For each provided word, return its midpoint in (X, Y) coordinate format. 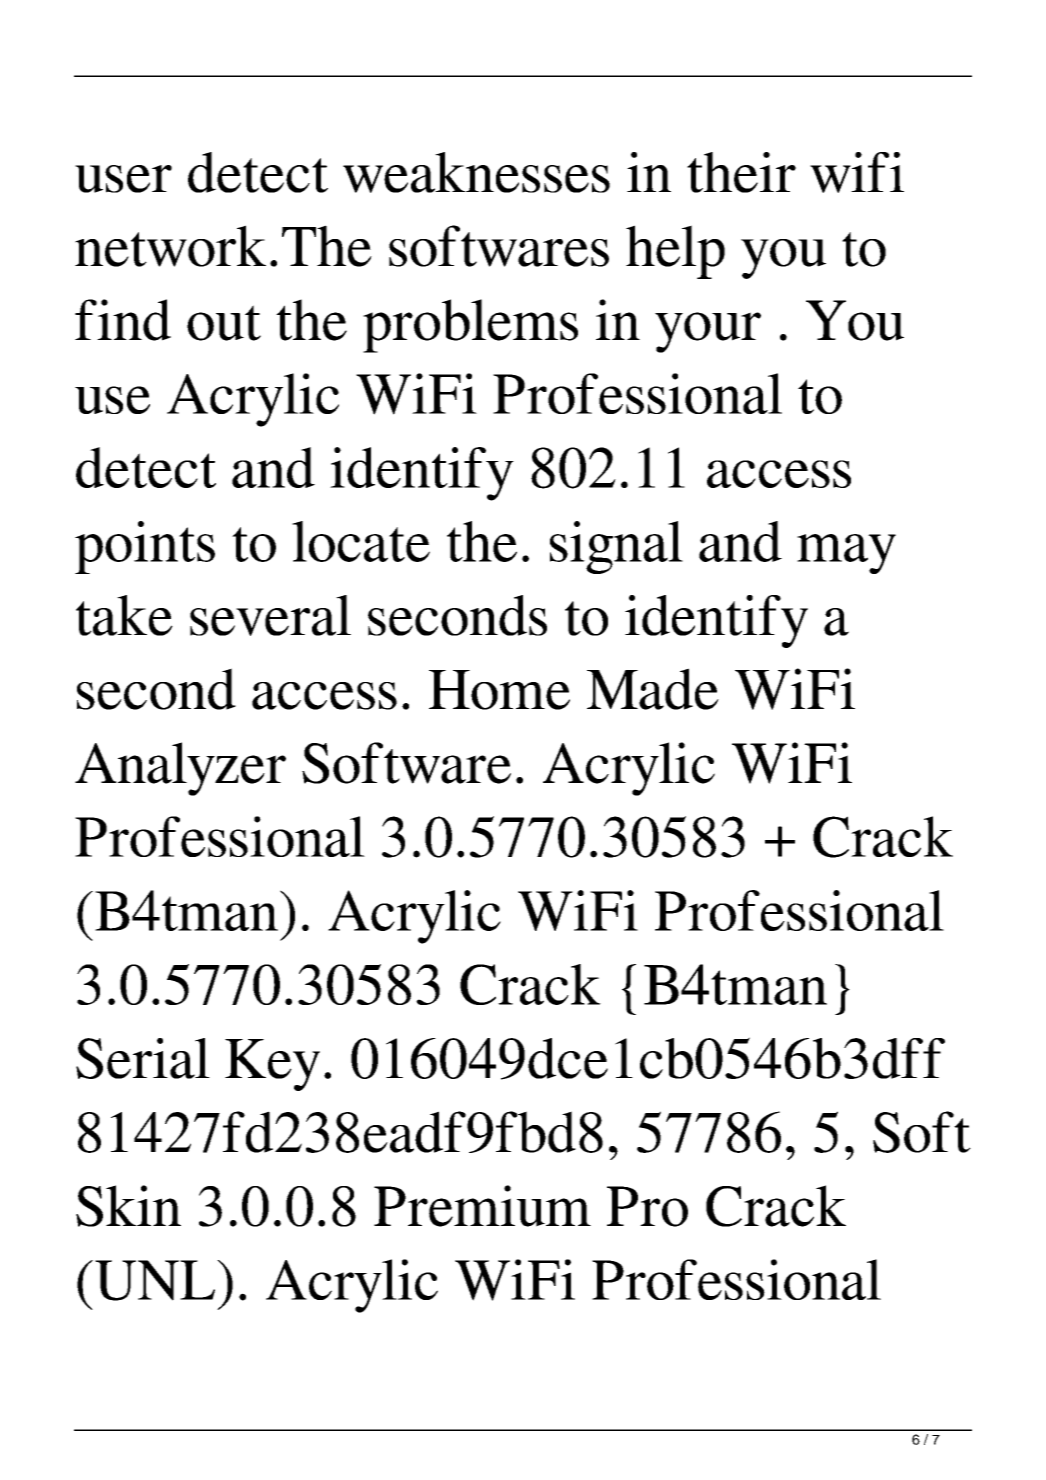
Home (499, 690)
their (741, 172)
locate (361, 541)
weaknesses (476, 172)
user (123, 179)
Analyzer (180, 769)
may (846, 554)
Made (653, 689)
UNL (156, 1280)
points (145, 547)
